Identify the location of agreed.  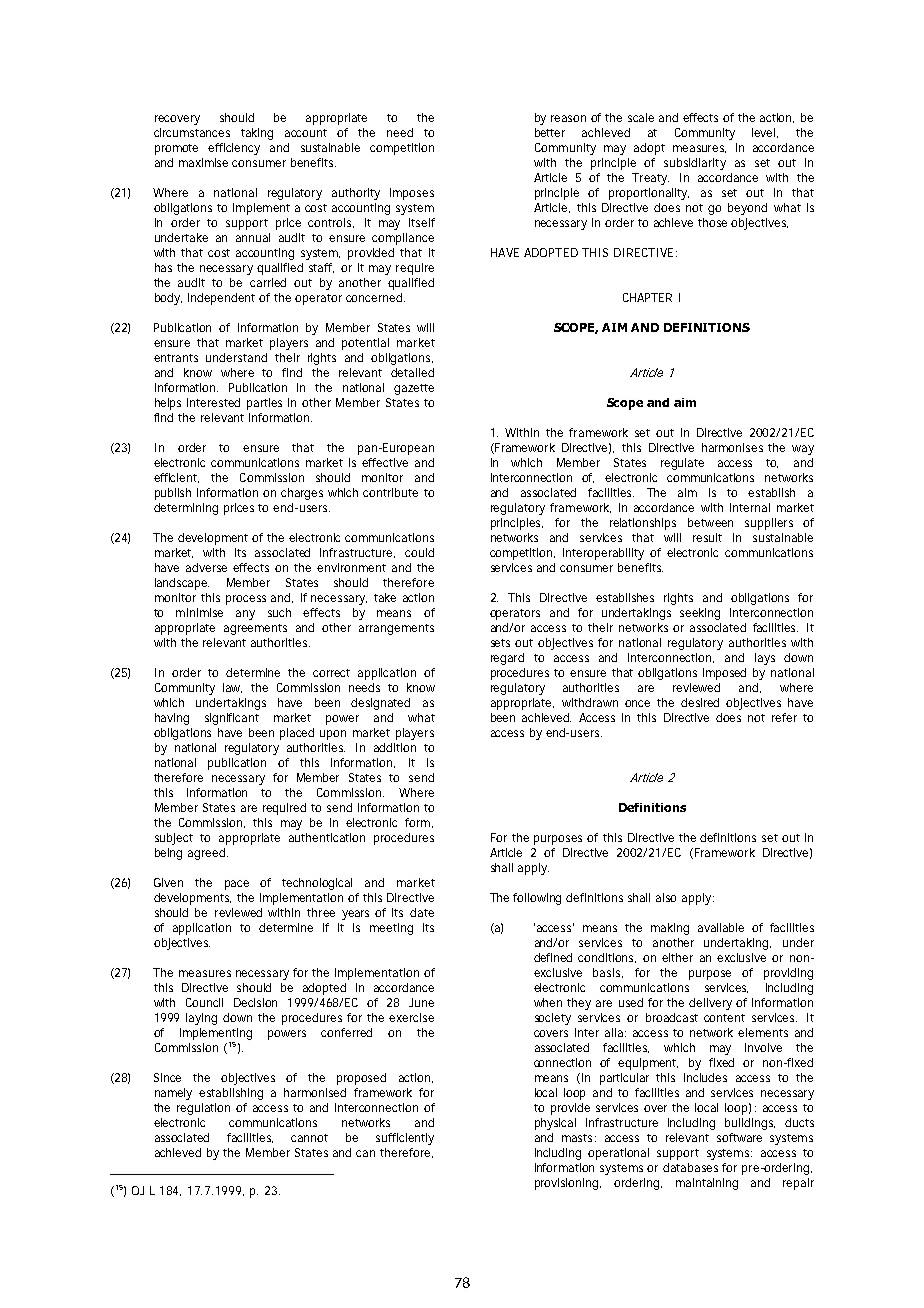
(208, 854).
